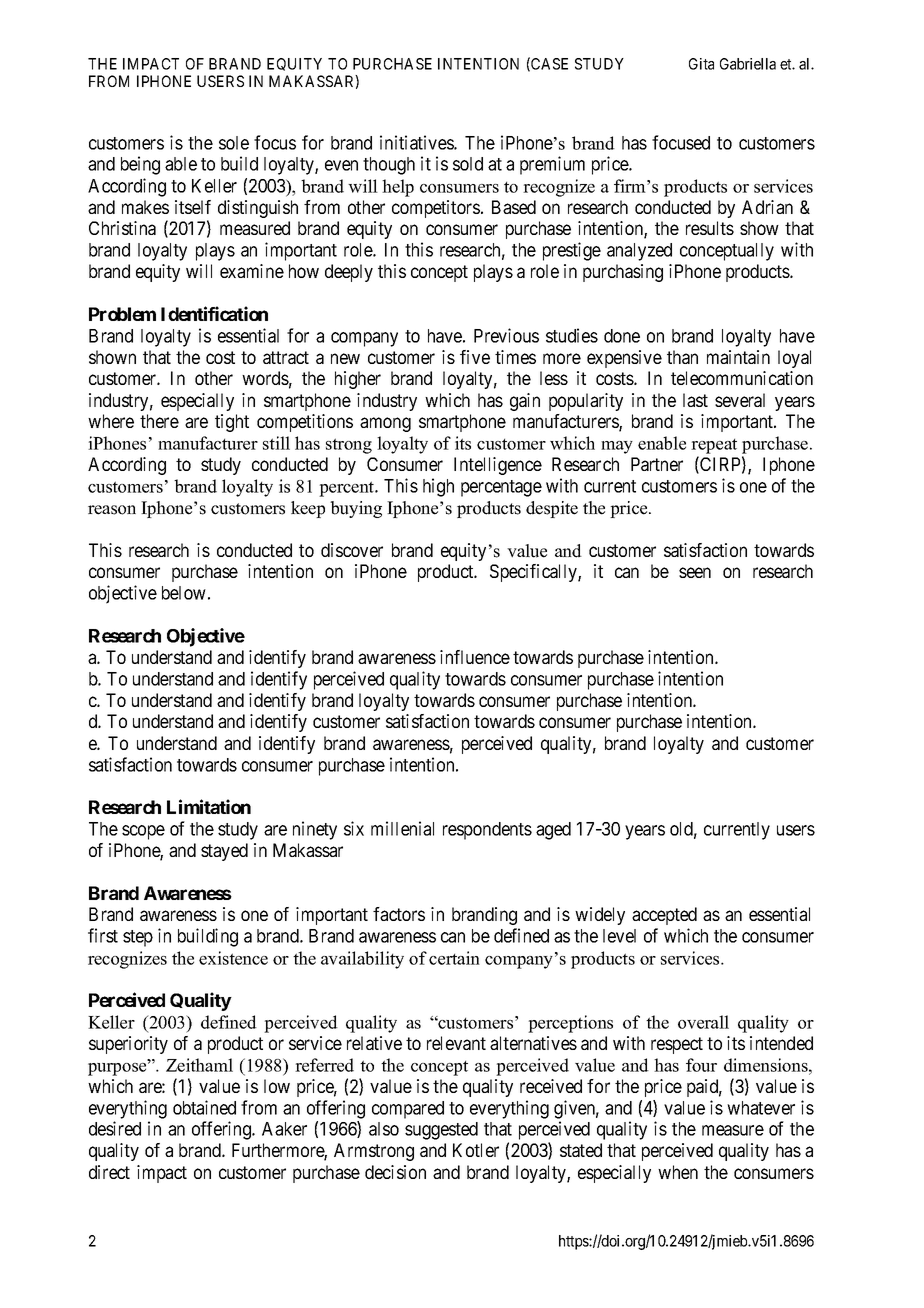 The height and width of the image is (1308, 924). I want to click on seen, so click(695, 572).
